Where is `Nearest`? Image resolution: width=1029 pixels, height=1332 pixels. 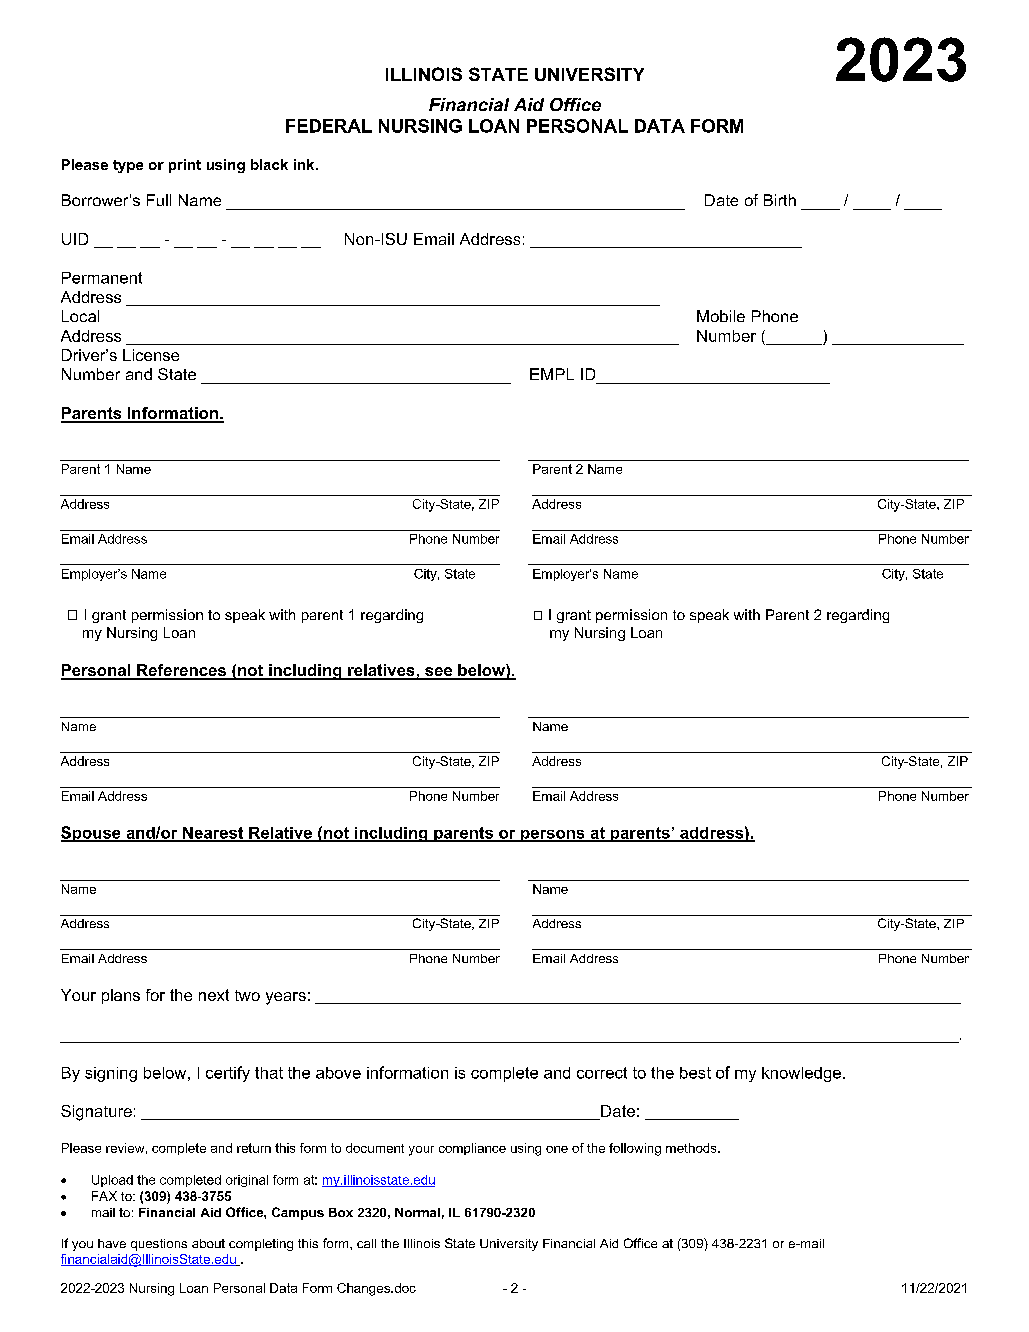 Nearest is located at coordinates (213, 834).
